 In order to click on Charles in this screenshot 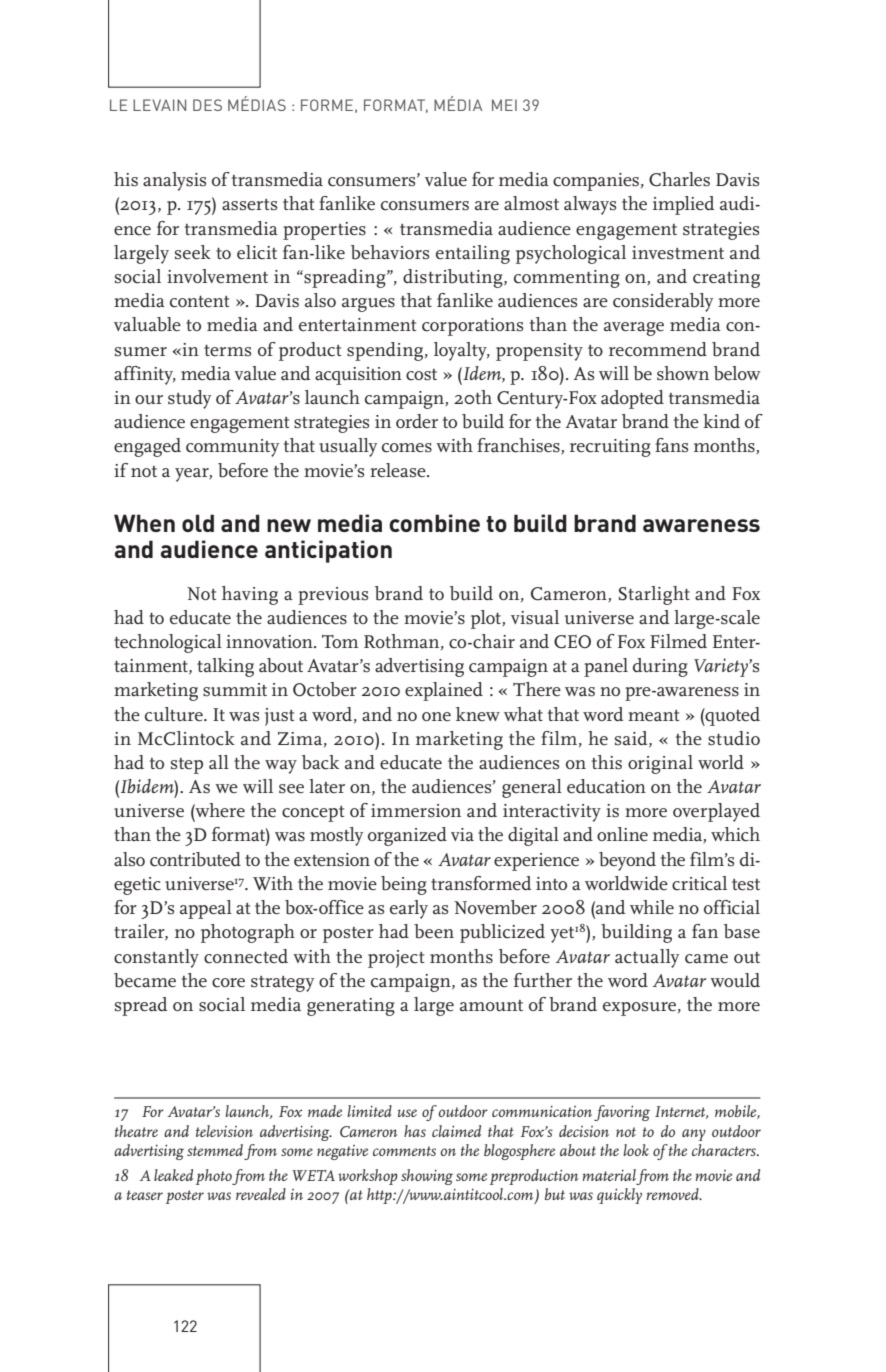, I will do `click(679, 179)`.
